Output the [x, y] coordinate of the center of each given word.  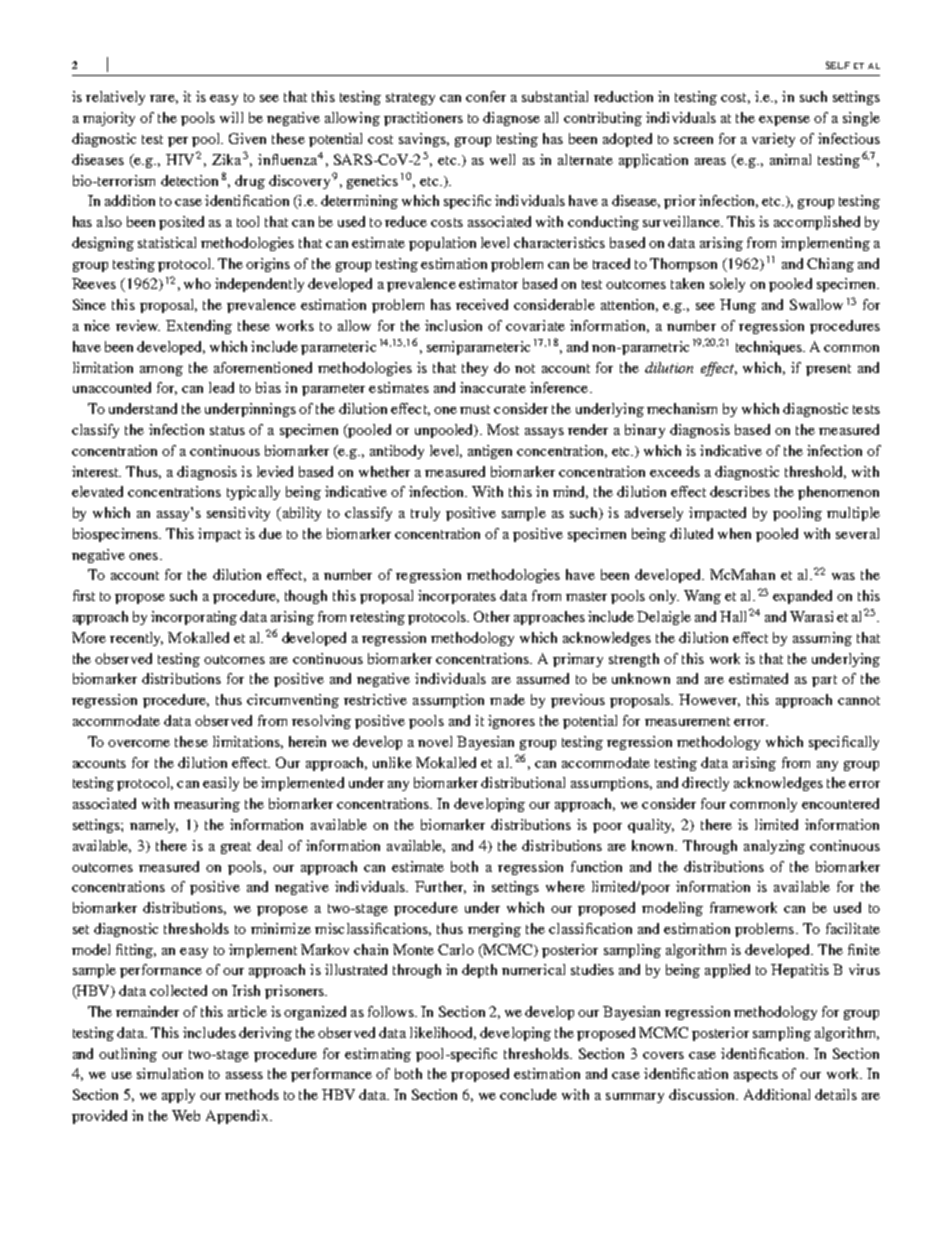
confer [486, 96]
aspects [756, 1076]
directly [705, 784]
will [231, 117]
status [227, 430]
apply [178, 1096]
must [475, 409]
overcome [139, 743]
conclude [528, 1094]
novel [435, 741]
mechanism [682, 408]
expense [784, 121]
